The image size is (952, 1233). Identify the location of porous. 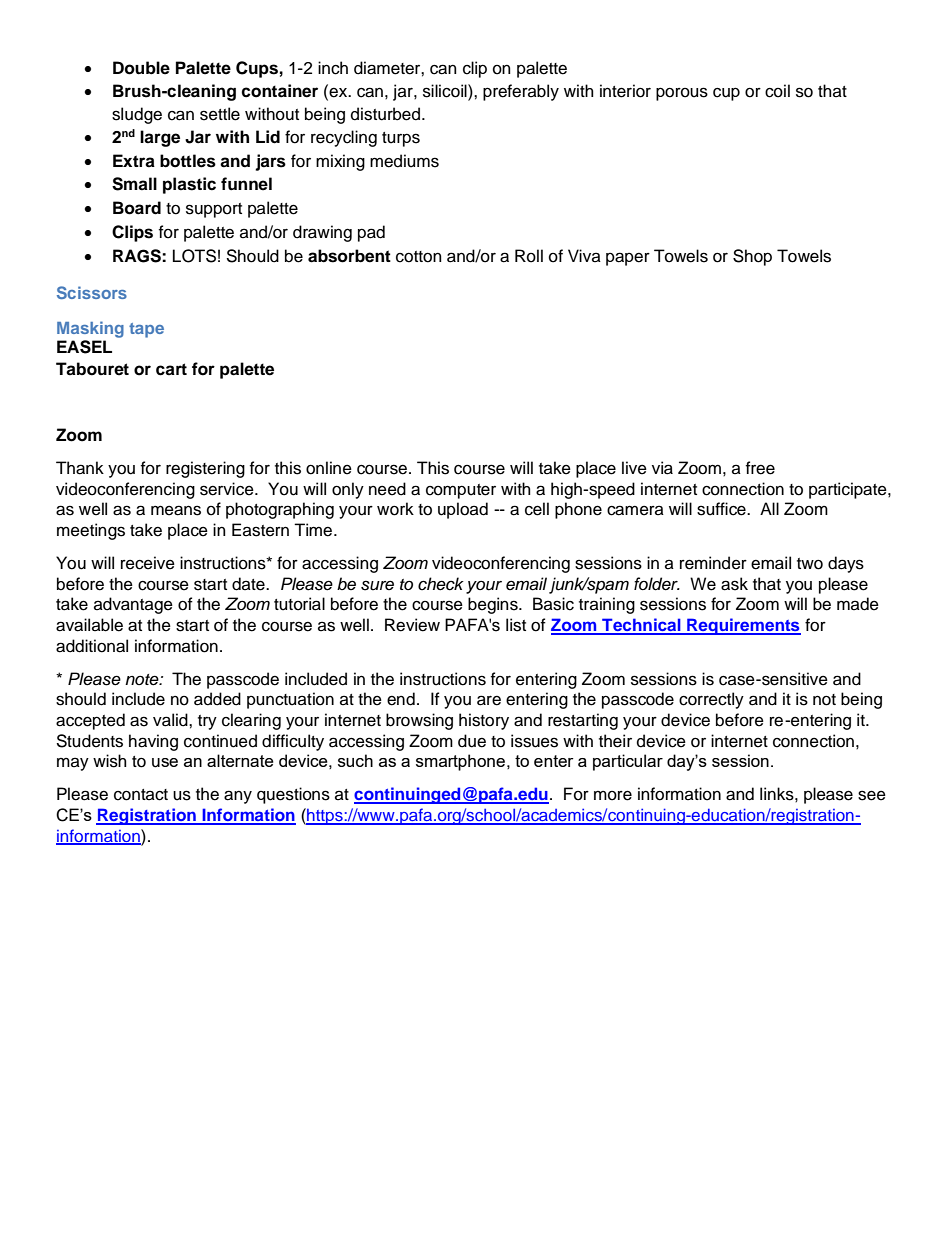
(682, 94).
